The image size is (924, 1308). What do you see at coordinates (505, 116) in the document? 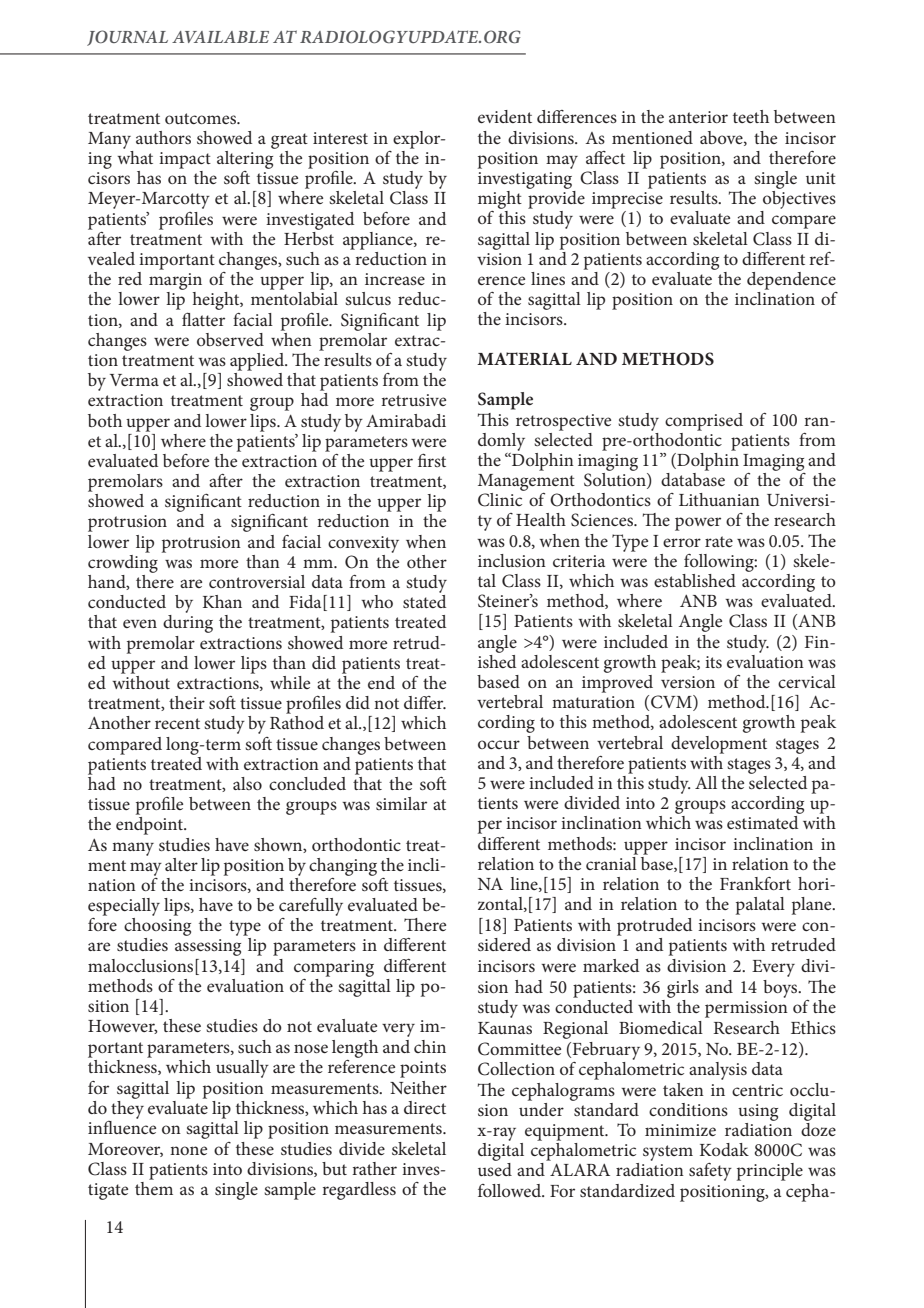
I see `evident` at bounding box center [505, 116].
